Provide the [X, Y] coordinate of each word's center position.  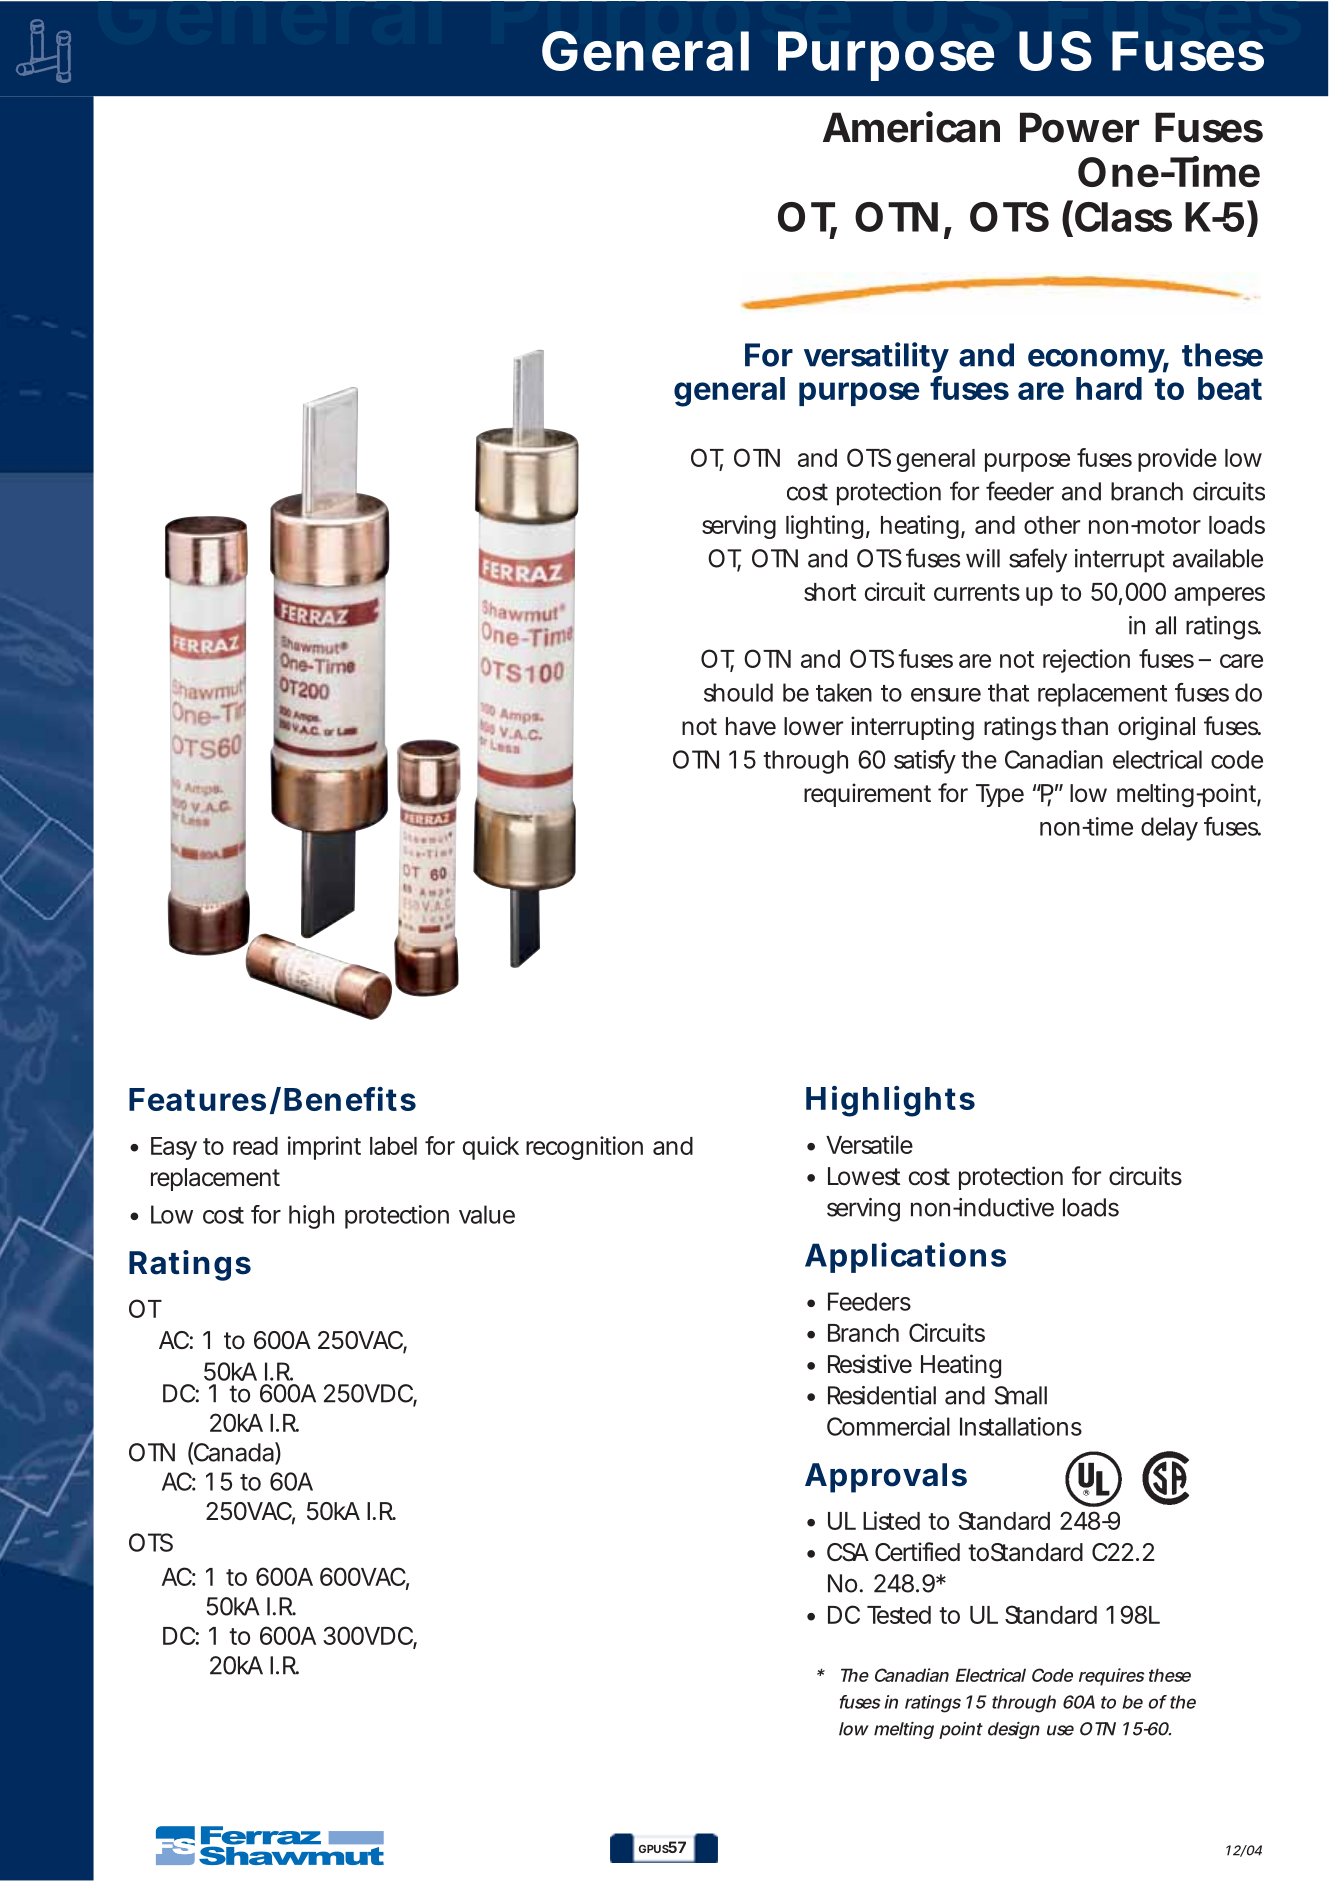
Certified [917, 1552]
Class [1122, 216]
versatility [876, 357]
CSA [848, 1552]
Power [1079, 127]
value [487, 1214]
